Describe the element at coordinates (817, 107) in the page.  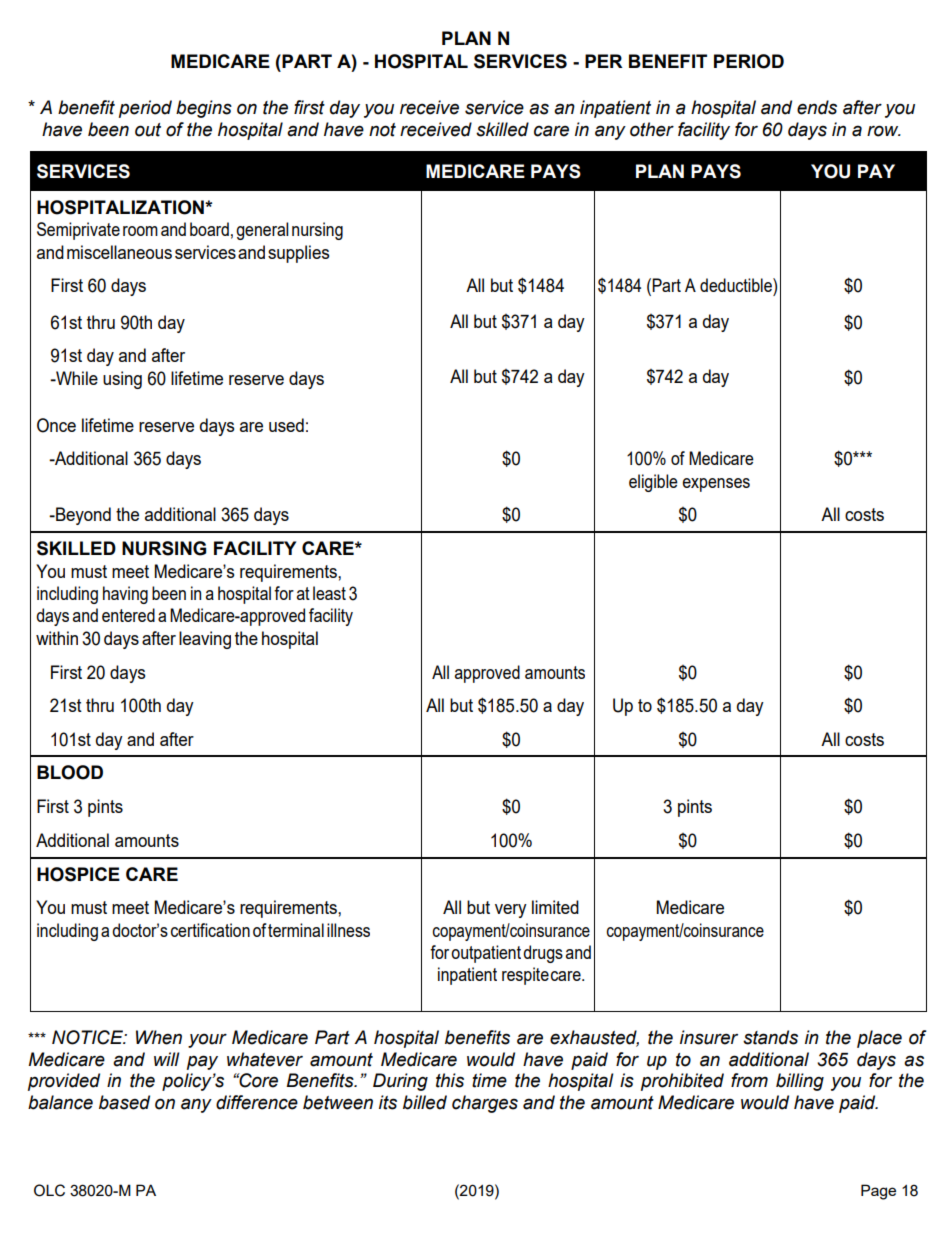
I see `ends` at that location.
